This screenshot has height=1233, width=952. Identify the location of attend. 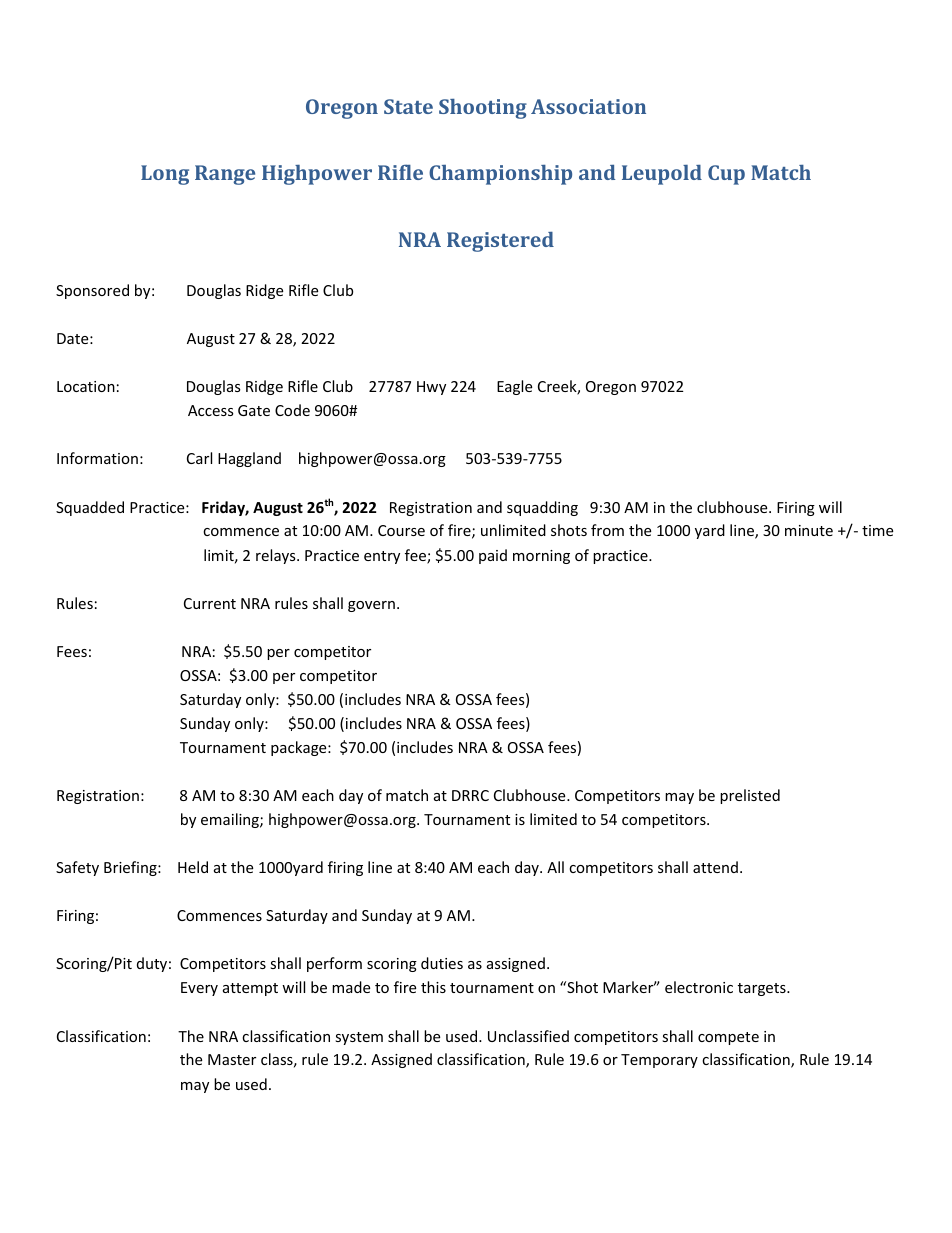
(715, 867).
